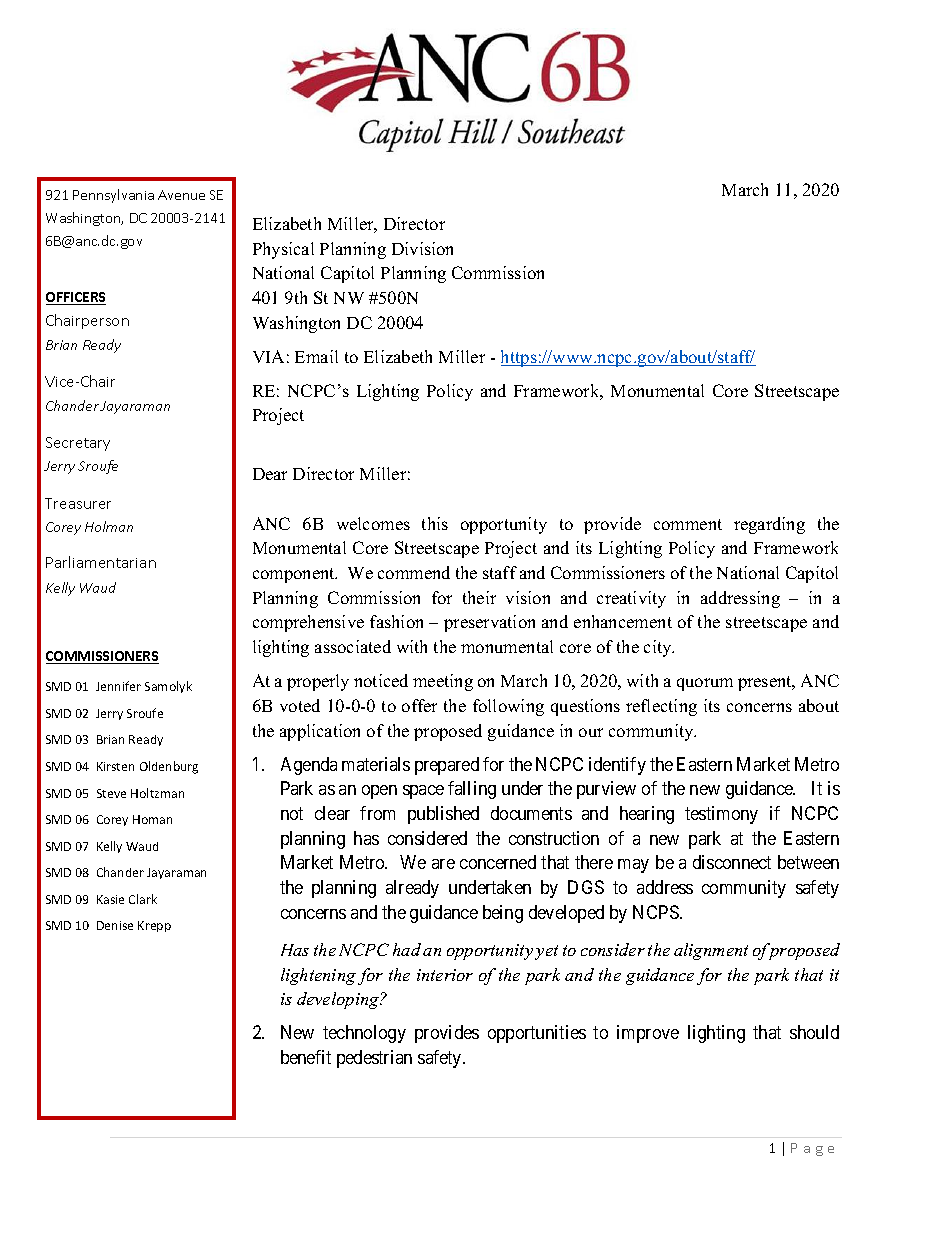 This screenshot has width=952, height=1233. Describe the element at coordinates (489, 623) in the screenshot. I see `preservation` at that location.
